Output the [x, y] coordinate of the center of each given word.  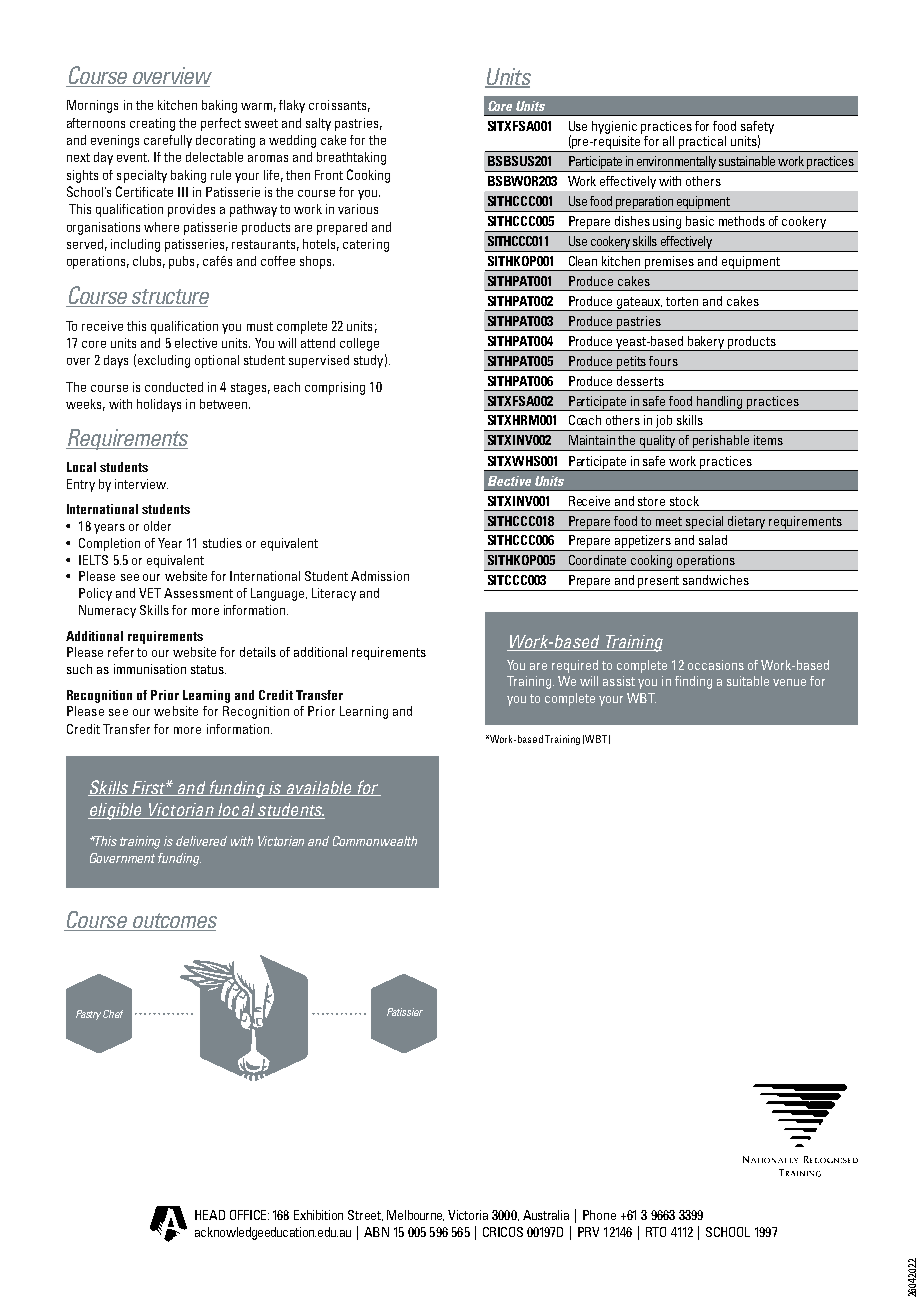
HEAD [210, 1215]
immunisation [150, 669]
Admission [380, 576]
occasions [716, 665]
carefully [168, 141]
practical [702, 142]
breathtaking [351, 158]
